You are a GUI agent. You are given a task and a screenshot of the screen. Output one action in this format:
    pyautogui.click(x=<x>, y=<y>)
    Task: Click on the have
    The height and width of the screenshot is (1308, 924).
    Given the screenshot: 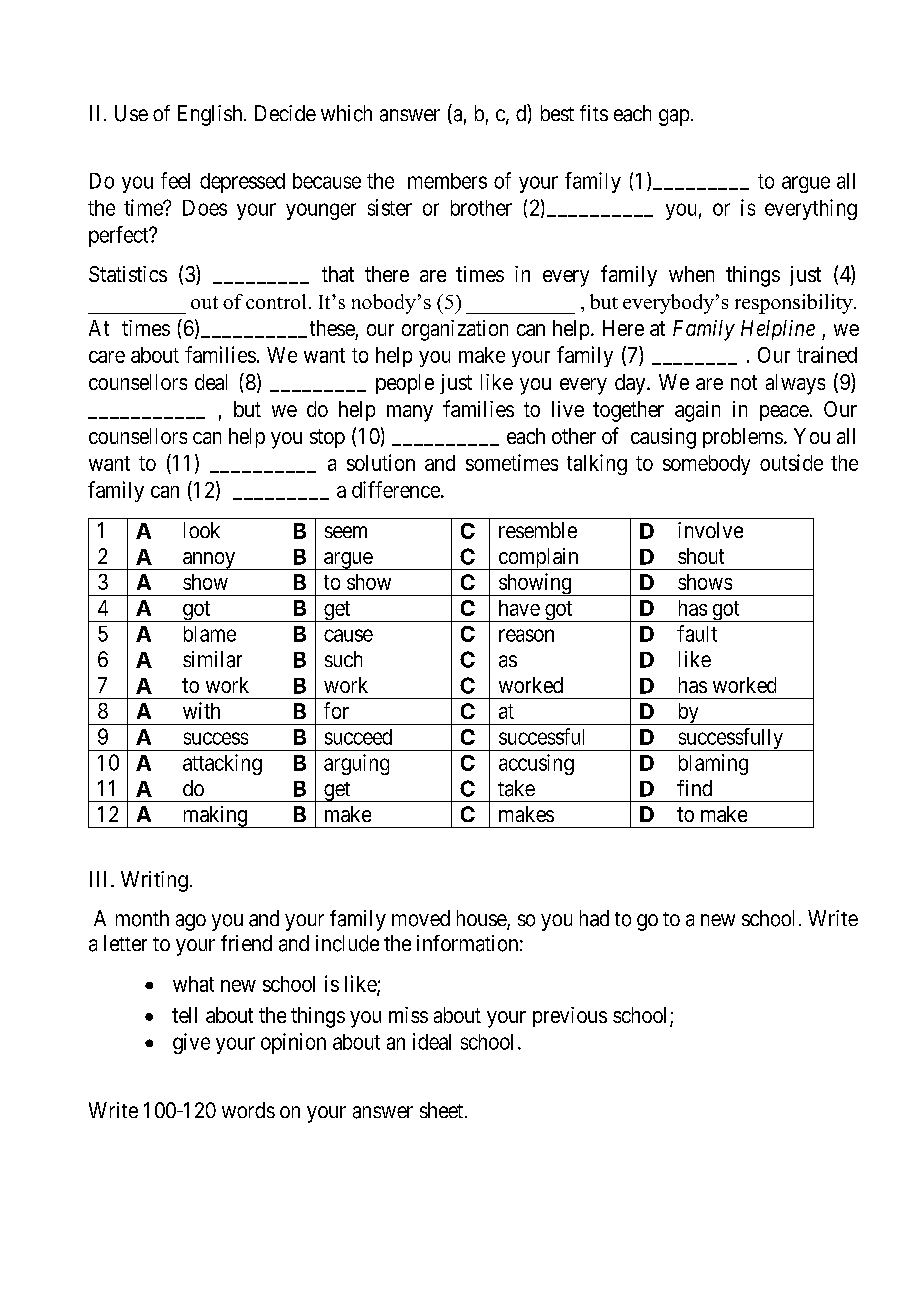 What is the action you would take?
    pyautogui.click(x=519, y=608)
